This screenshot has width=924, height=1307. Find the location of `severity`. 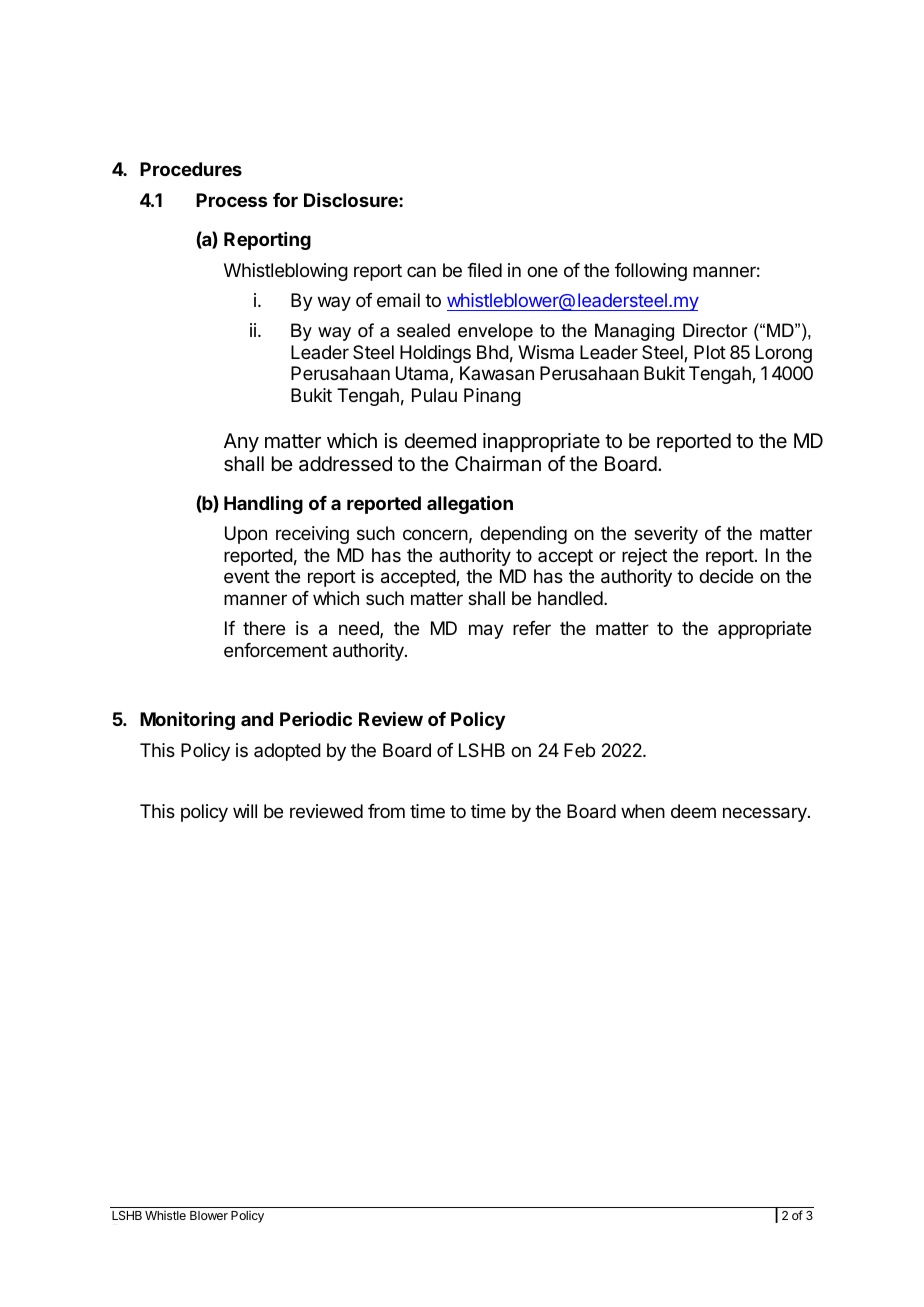

severity is located at coordinates (666, 535).
